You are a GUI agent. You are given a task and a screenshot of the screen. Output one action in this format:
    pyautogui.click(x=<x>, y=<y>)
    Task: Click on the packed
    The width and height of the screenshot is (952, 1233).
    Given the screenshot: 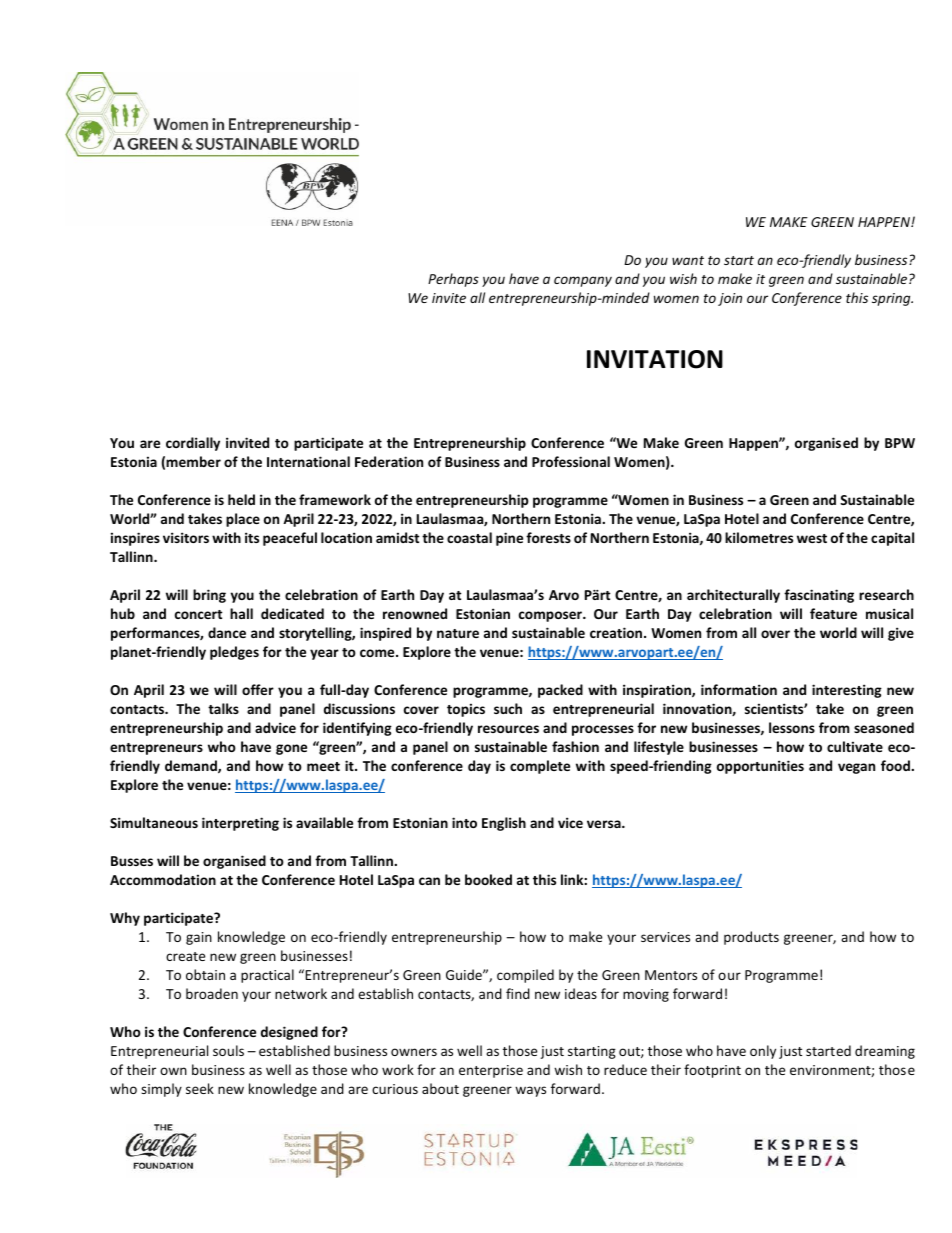 What is the action you would take?
    pyautogui.click(x=560, y=691)
